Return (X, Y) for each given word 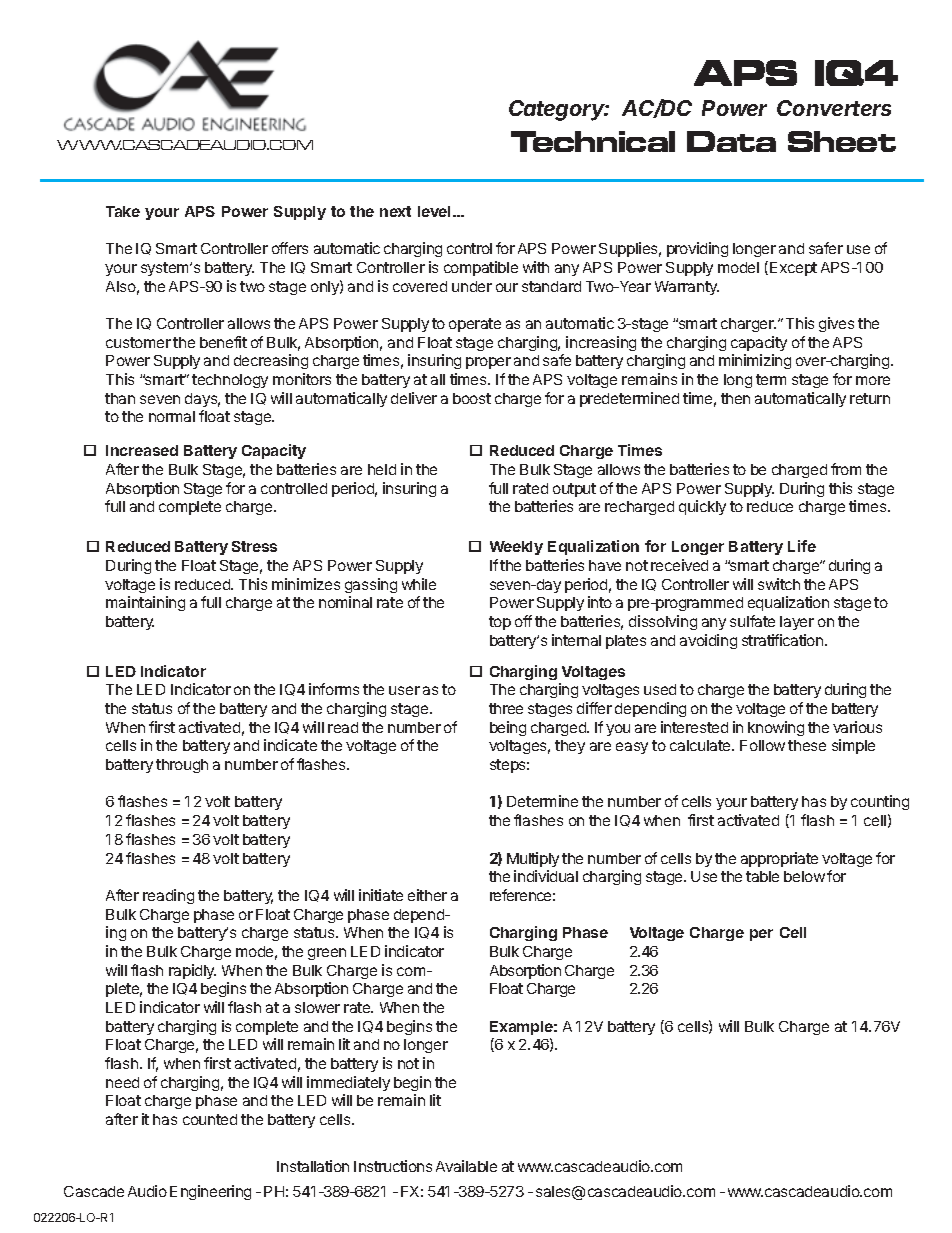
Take (123, 211)
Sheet (842, 141)
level (434, 211)
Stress (254, 546)
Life (802, 546)
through (182, 766)
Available (466, 1166)
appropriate (779, 859)
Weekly (516, 548)
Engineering (210, 1192)
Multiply (533, 859)
